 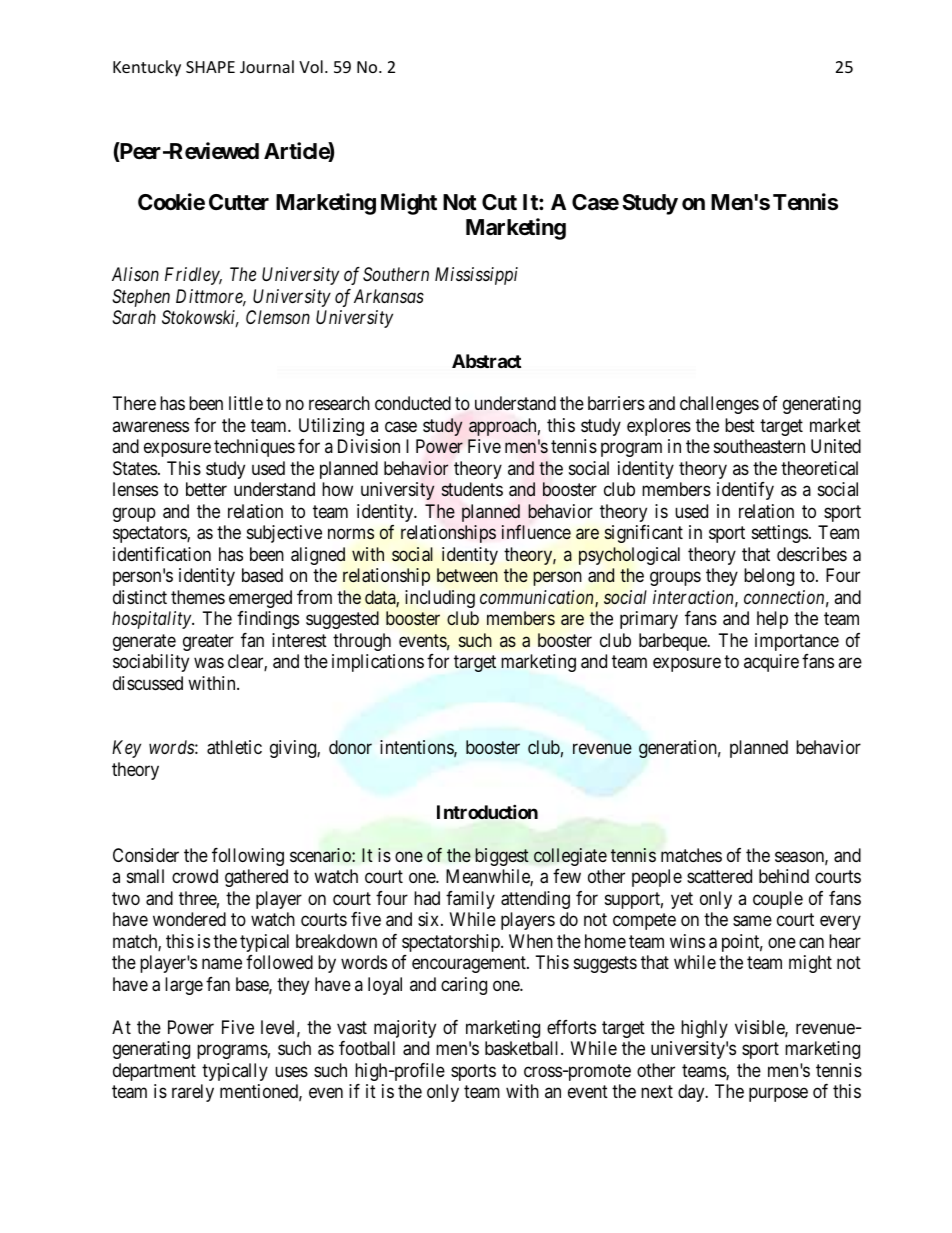 I want to click on belong, so click(x=769, y=577).
